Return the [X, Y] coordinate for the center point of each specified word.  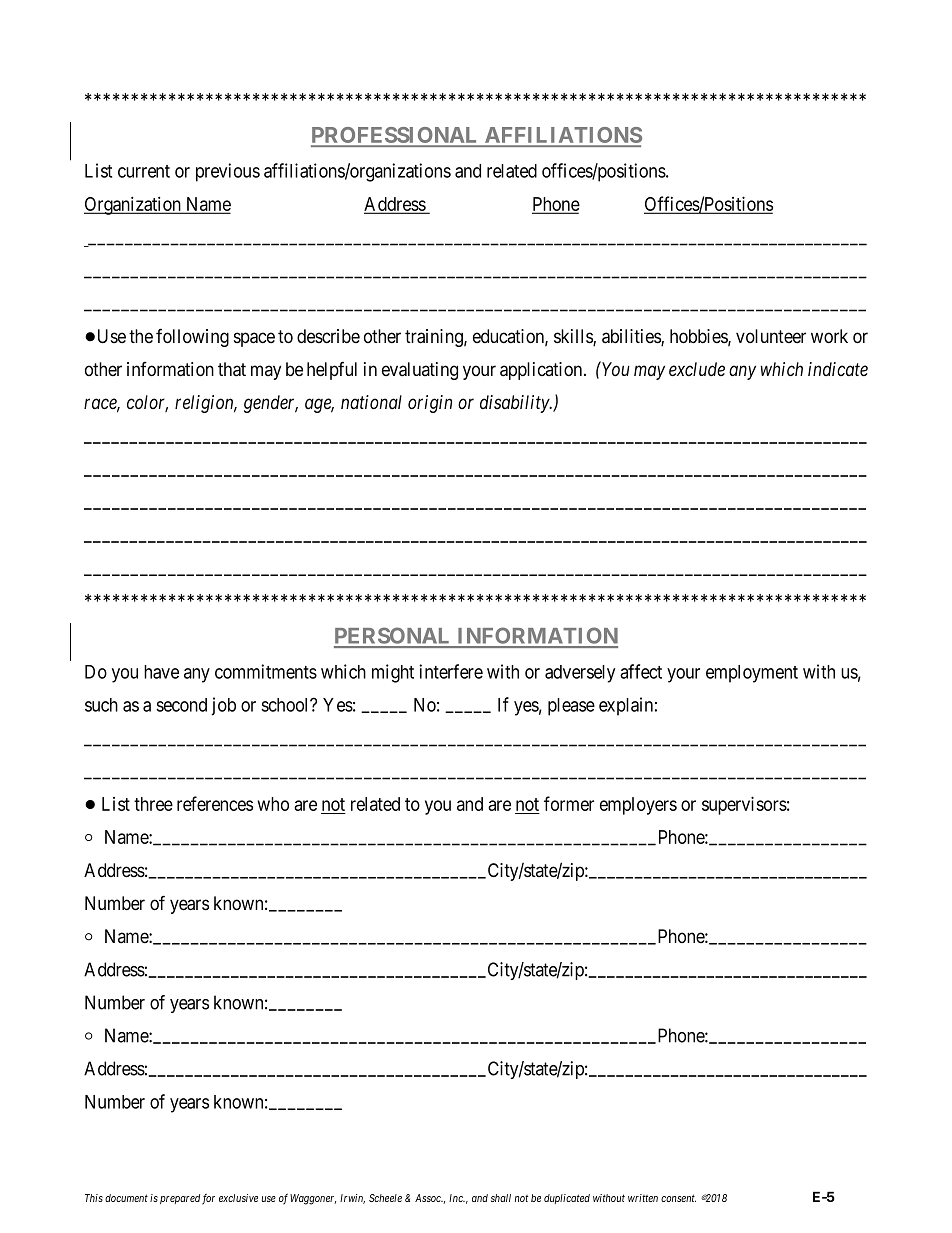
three [153, 804]
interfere [451, 671]
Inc [457, 1198]
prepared [180, 1199]
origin [430, 404]
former [569, 803]
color [147, 403]
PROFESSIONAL [396, 136]
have [161, 672]
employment [752, 674]
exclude [697, 369]
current [144, 171]
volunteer [771, 336]
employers [638, 806]
